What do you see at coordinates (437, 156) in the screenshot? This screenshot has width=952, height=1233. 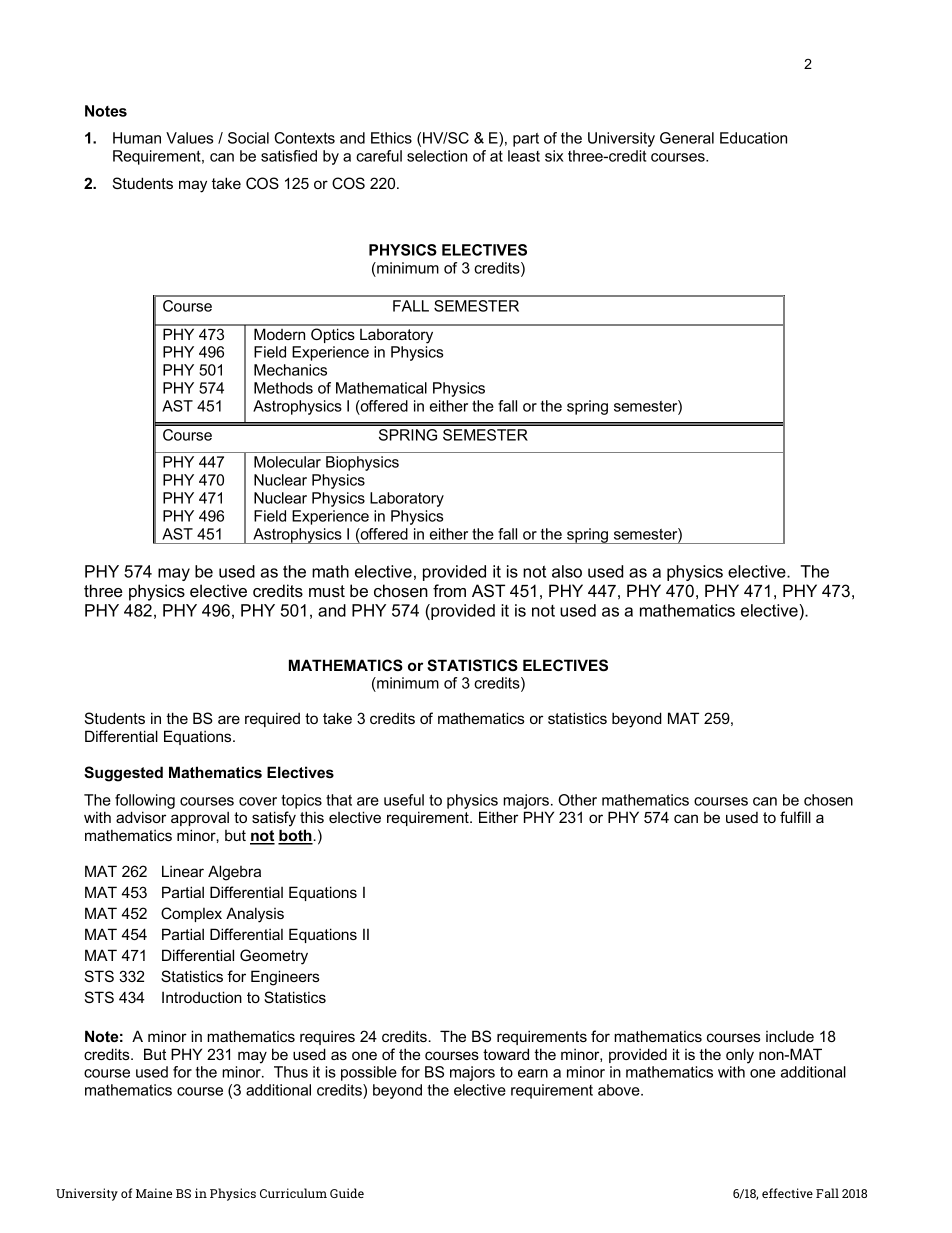 I see `selection` at bounding box center [437, 156].
